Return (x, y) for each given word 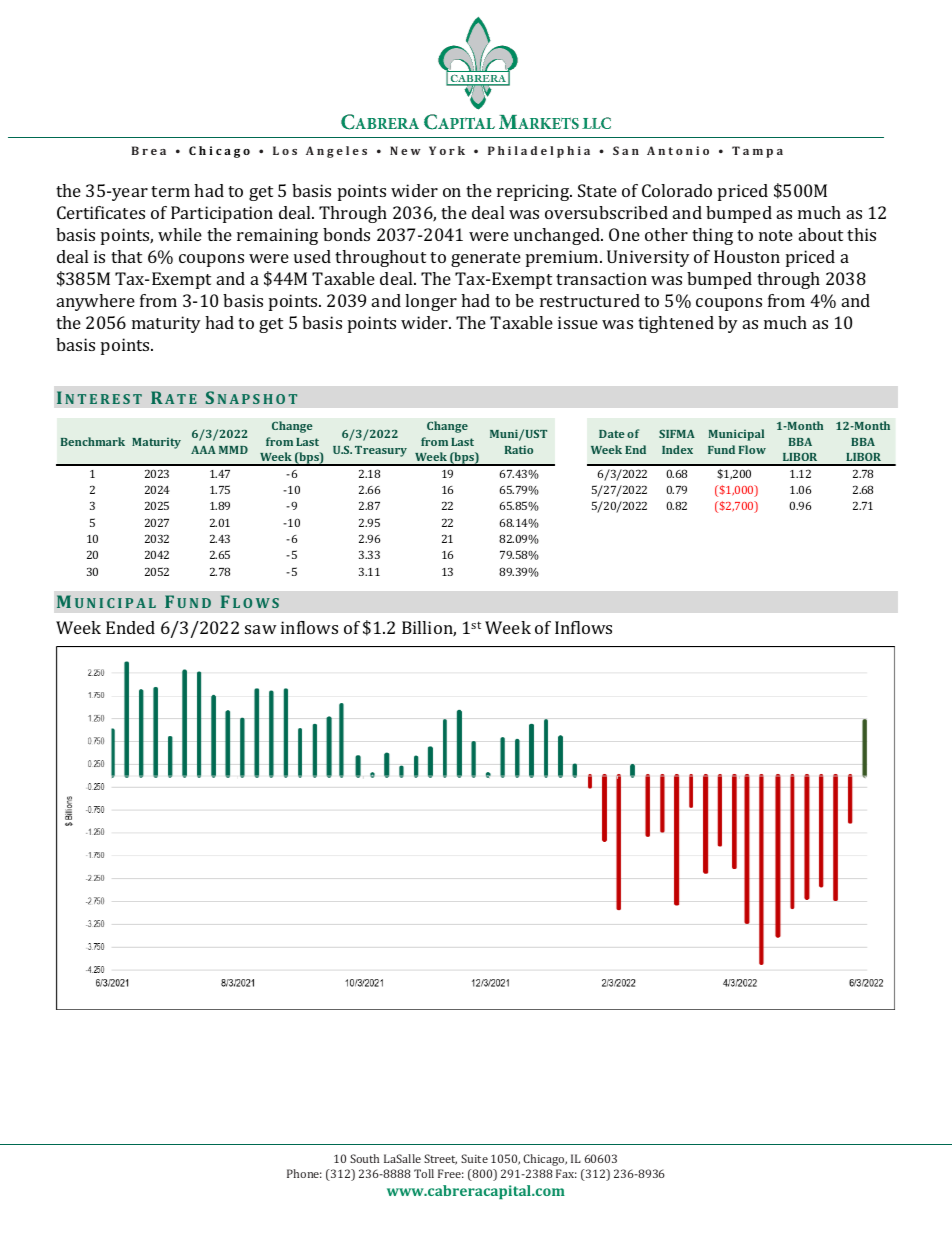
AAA (203, 450)
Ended (130, 627)
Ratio (519, 449)
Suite (474, 1158)
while (180, 234)
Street (440, 1159)
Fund (721, 449)
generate (486, 259)
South (364, 1158)
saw (261, 629)
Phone (304, 1173)
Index (677, 449)
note (776, 235)
